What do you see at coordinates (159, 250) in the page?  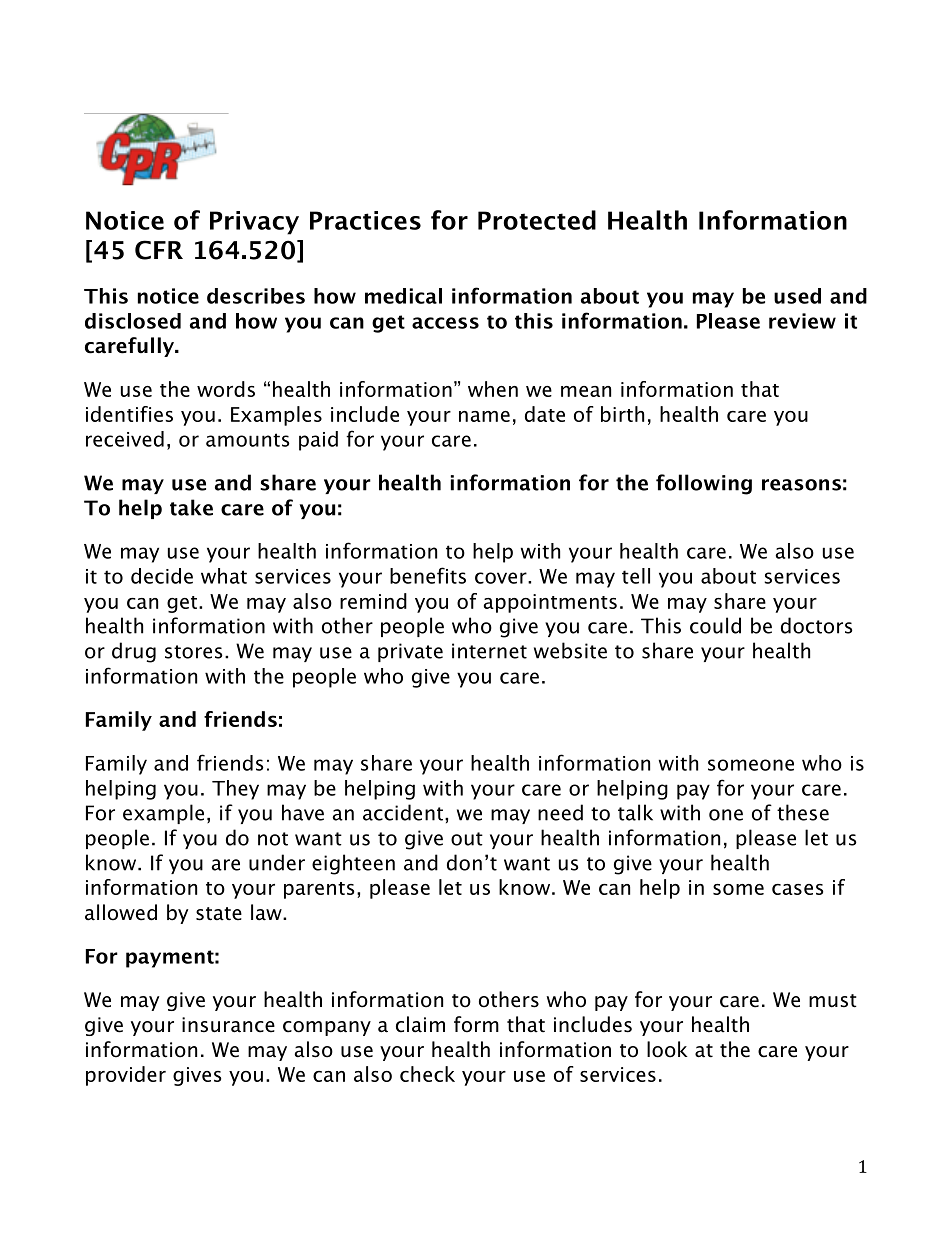 I see `CFR` at bounding box center [159, 250].
